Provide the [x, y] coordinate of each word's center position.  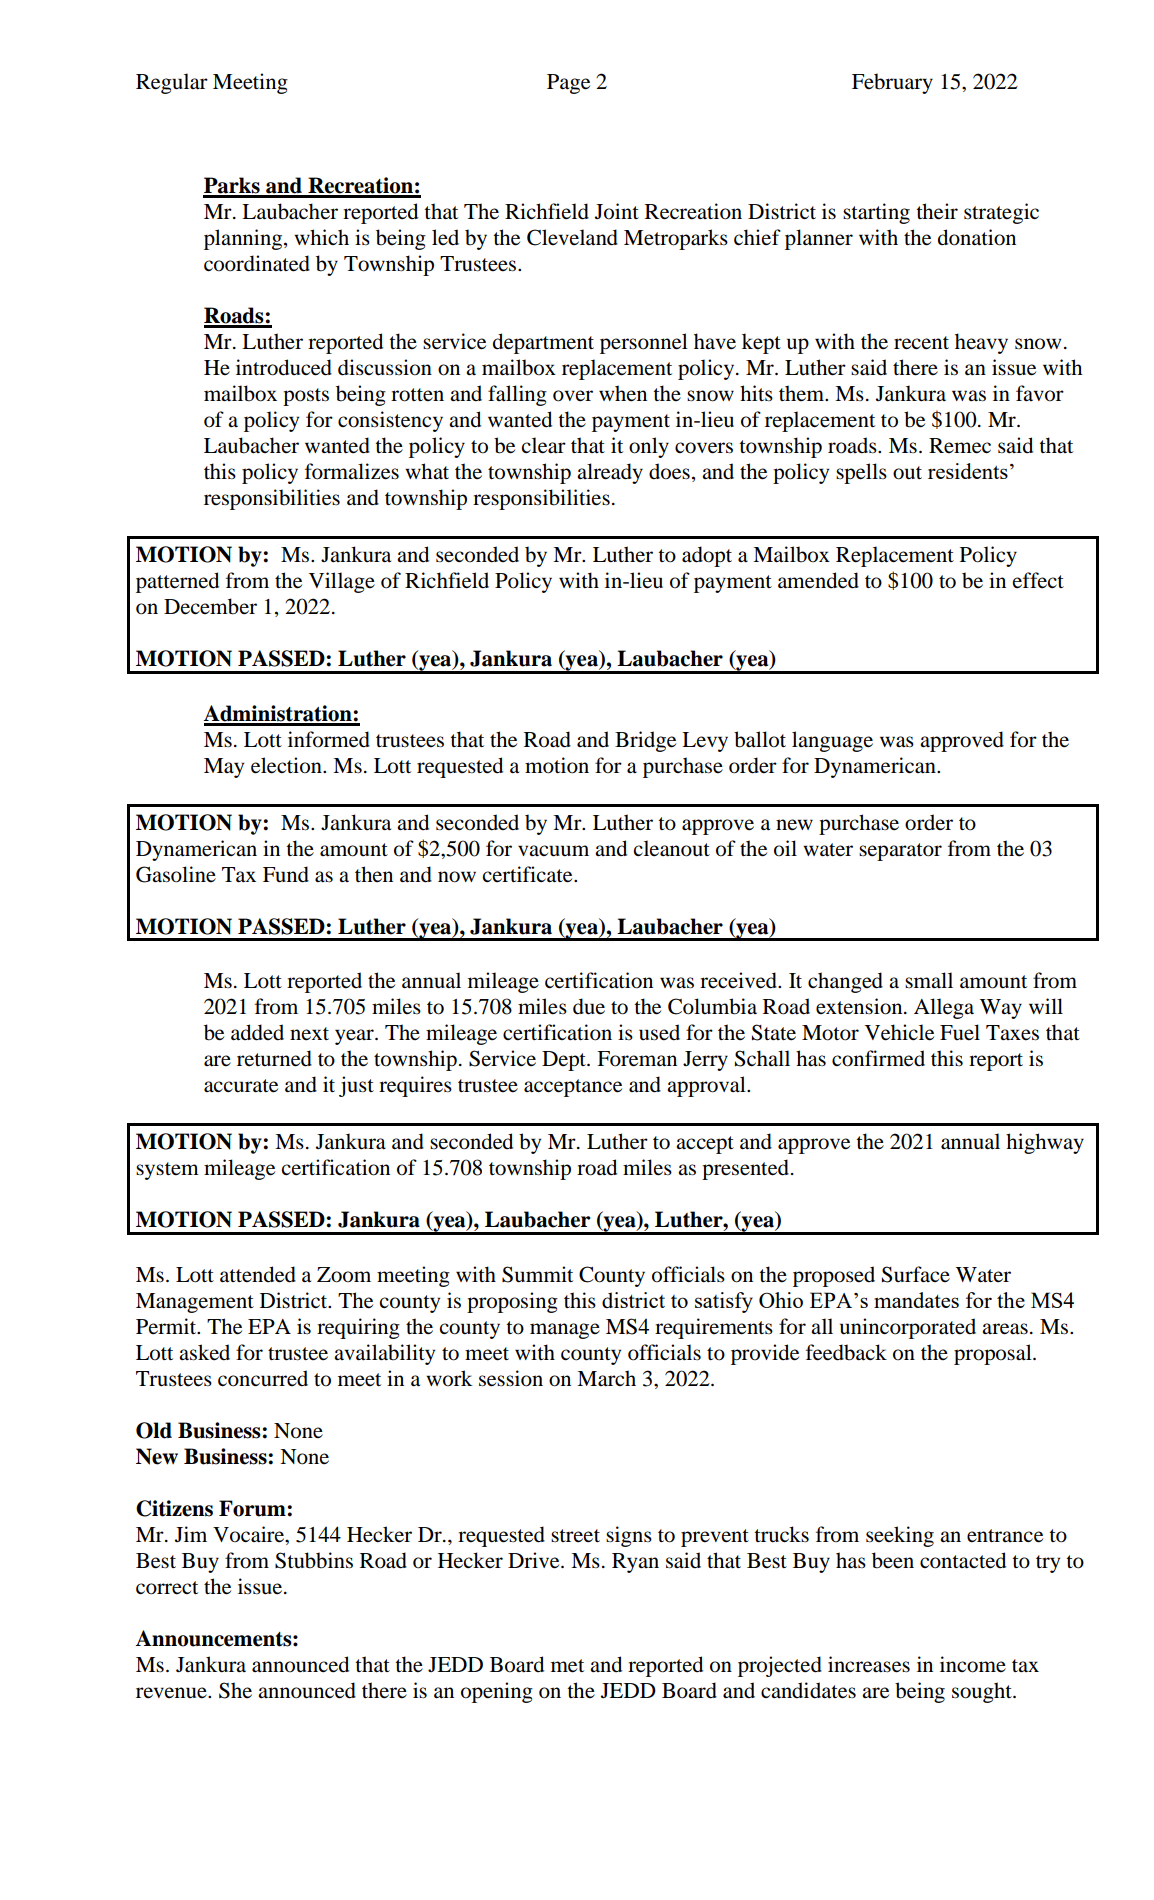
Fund [286, 874]
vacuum [553, 851]
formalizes [352, 471]
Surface [916, 1274]
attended [258, 1274]
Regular [172, 83]
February [892, 83]
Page [568, 84]
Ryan [635, 1563]
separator [900, 852]
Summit [537, 1274]
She [235, 1690]
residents [968, 471]
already [610, 473]
